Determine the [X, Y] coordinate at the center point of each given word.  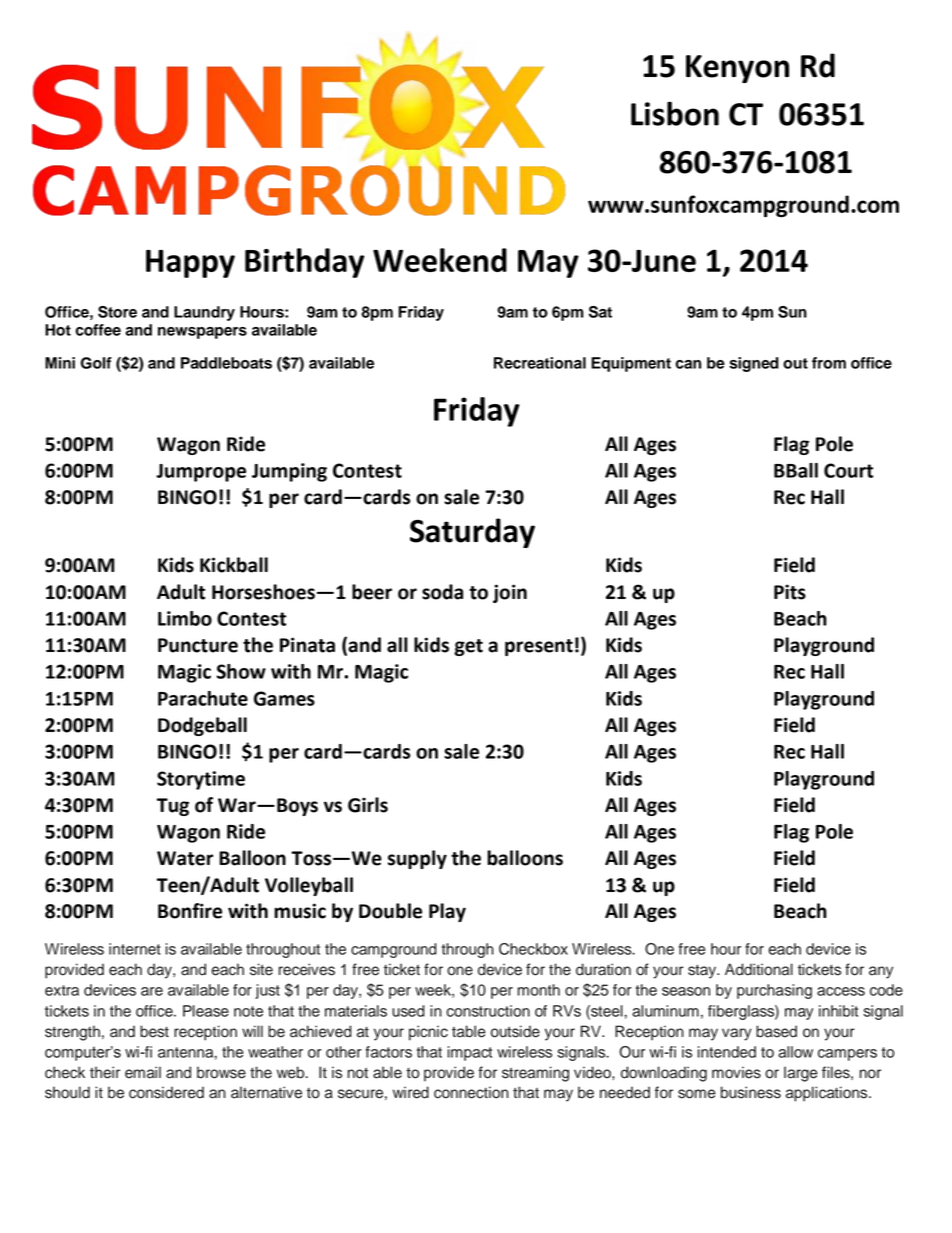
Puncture [198, 645]
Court [848, 470]
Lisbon [675, 113]
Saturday [472, 533]
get [468, 647]
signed [754, 364]
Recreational [540, 363]
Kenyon [737, 69]
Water [185, 858]
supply [417, 859]
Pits [790, 592]
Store [117, 312]
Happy [190, 264]
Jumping [289, 472]
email [143, 1072]
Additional [759, 969]
